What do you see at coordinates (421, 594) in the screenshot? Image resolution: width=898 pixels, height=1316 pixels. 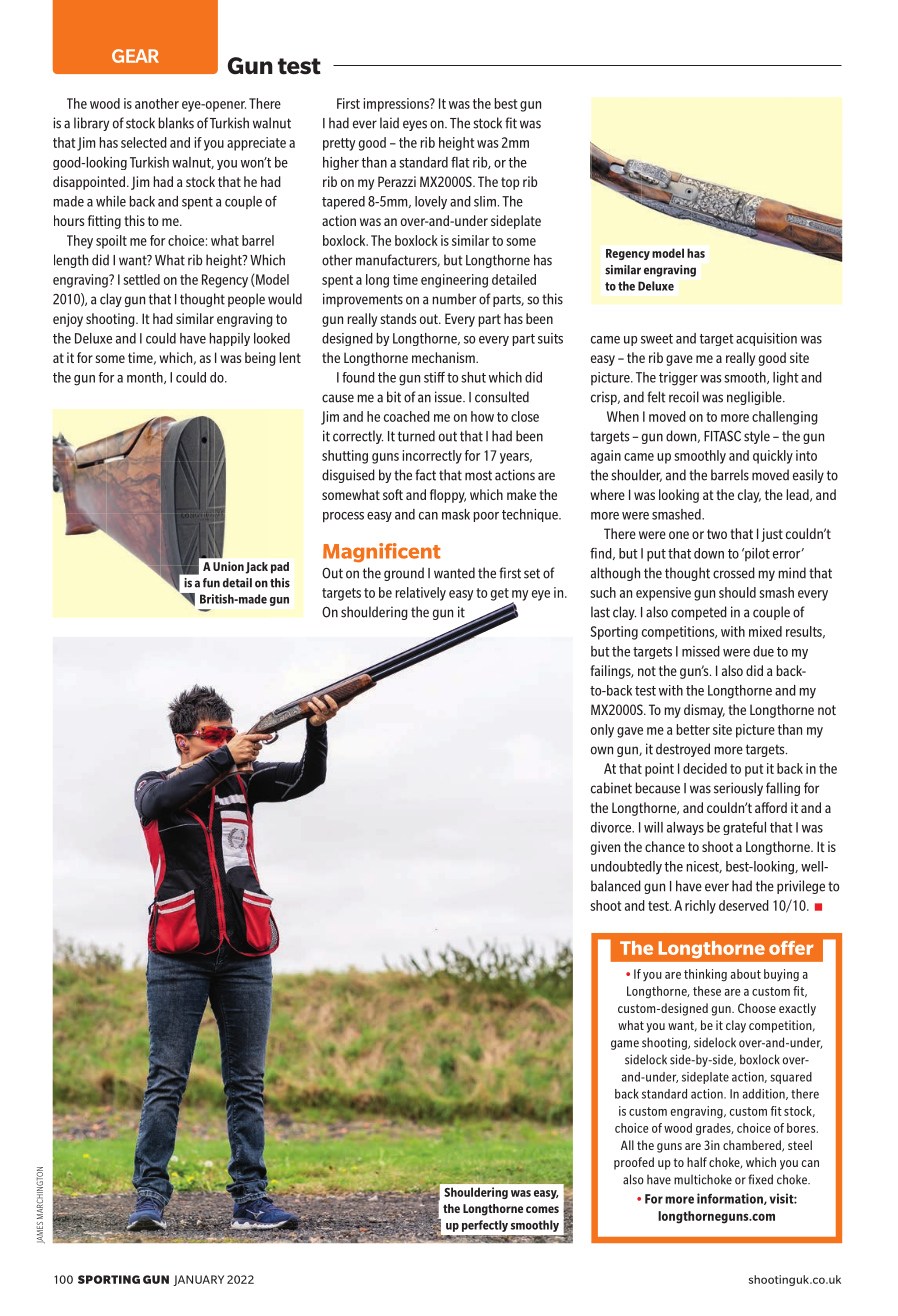 I see `relatively` at bounding box center [421, 594].
